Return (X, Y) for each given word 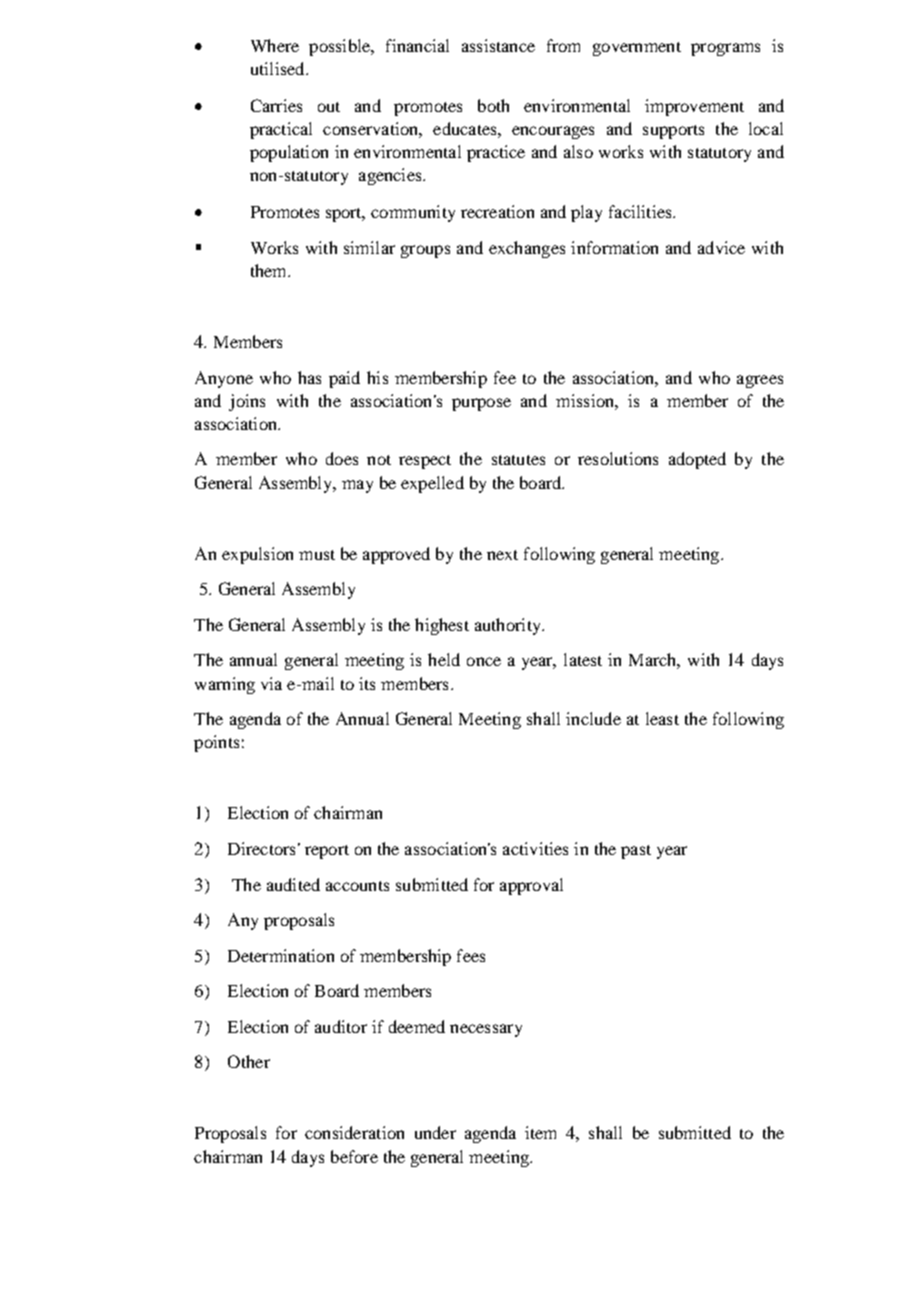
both (493, 105)
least (662, 718)
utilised (279, 68)
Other (249, 1061)
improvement (694, 107)
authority (509, 626)
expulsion (257, 555)
